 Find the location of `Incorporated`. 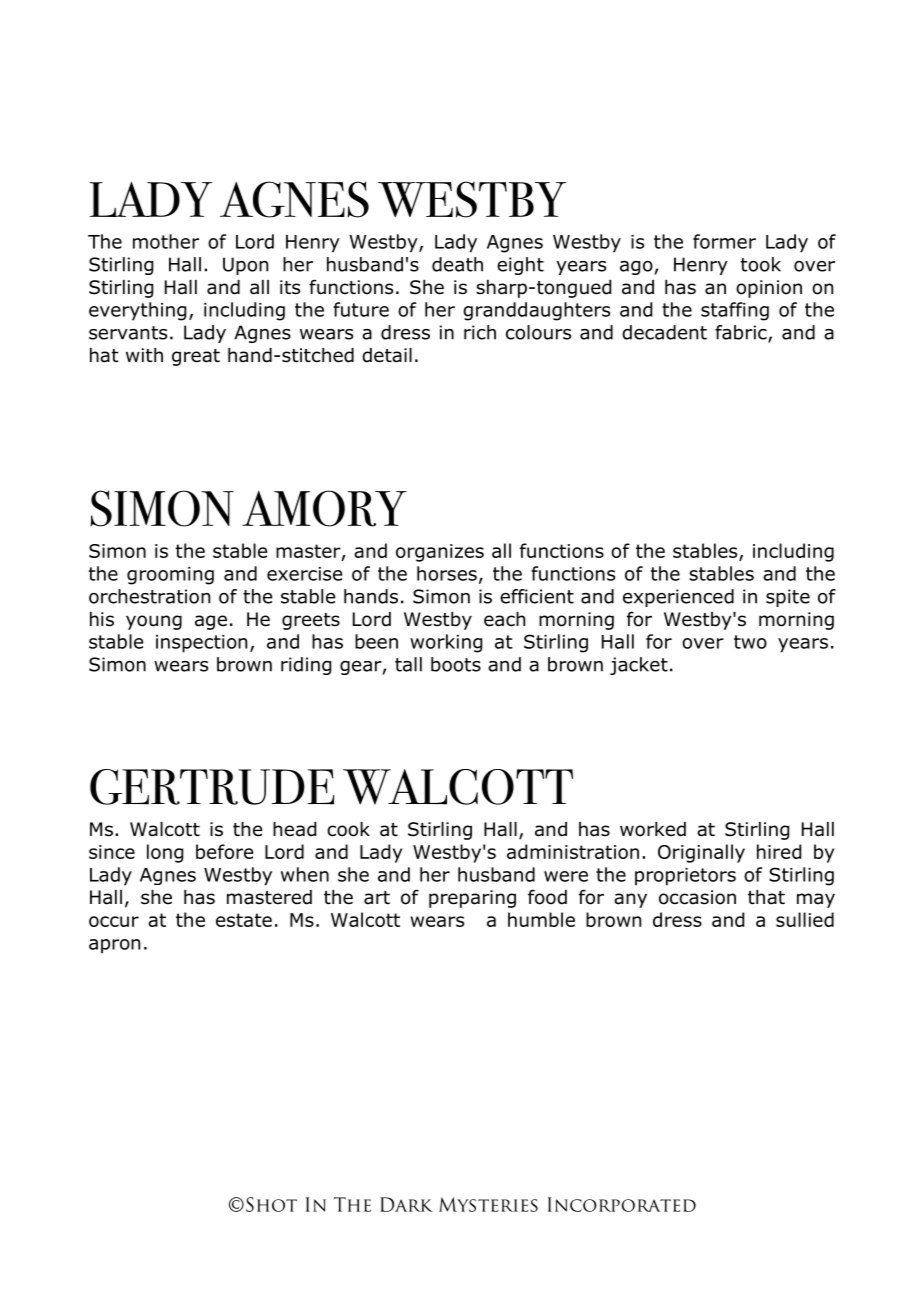

Incorporated is located at coordinates (622, 1204).
